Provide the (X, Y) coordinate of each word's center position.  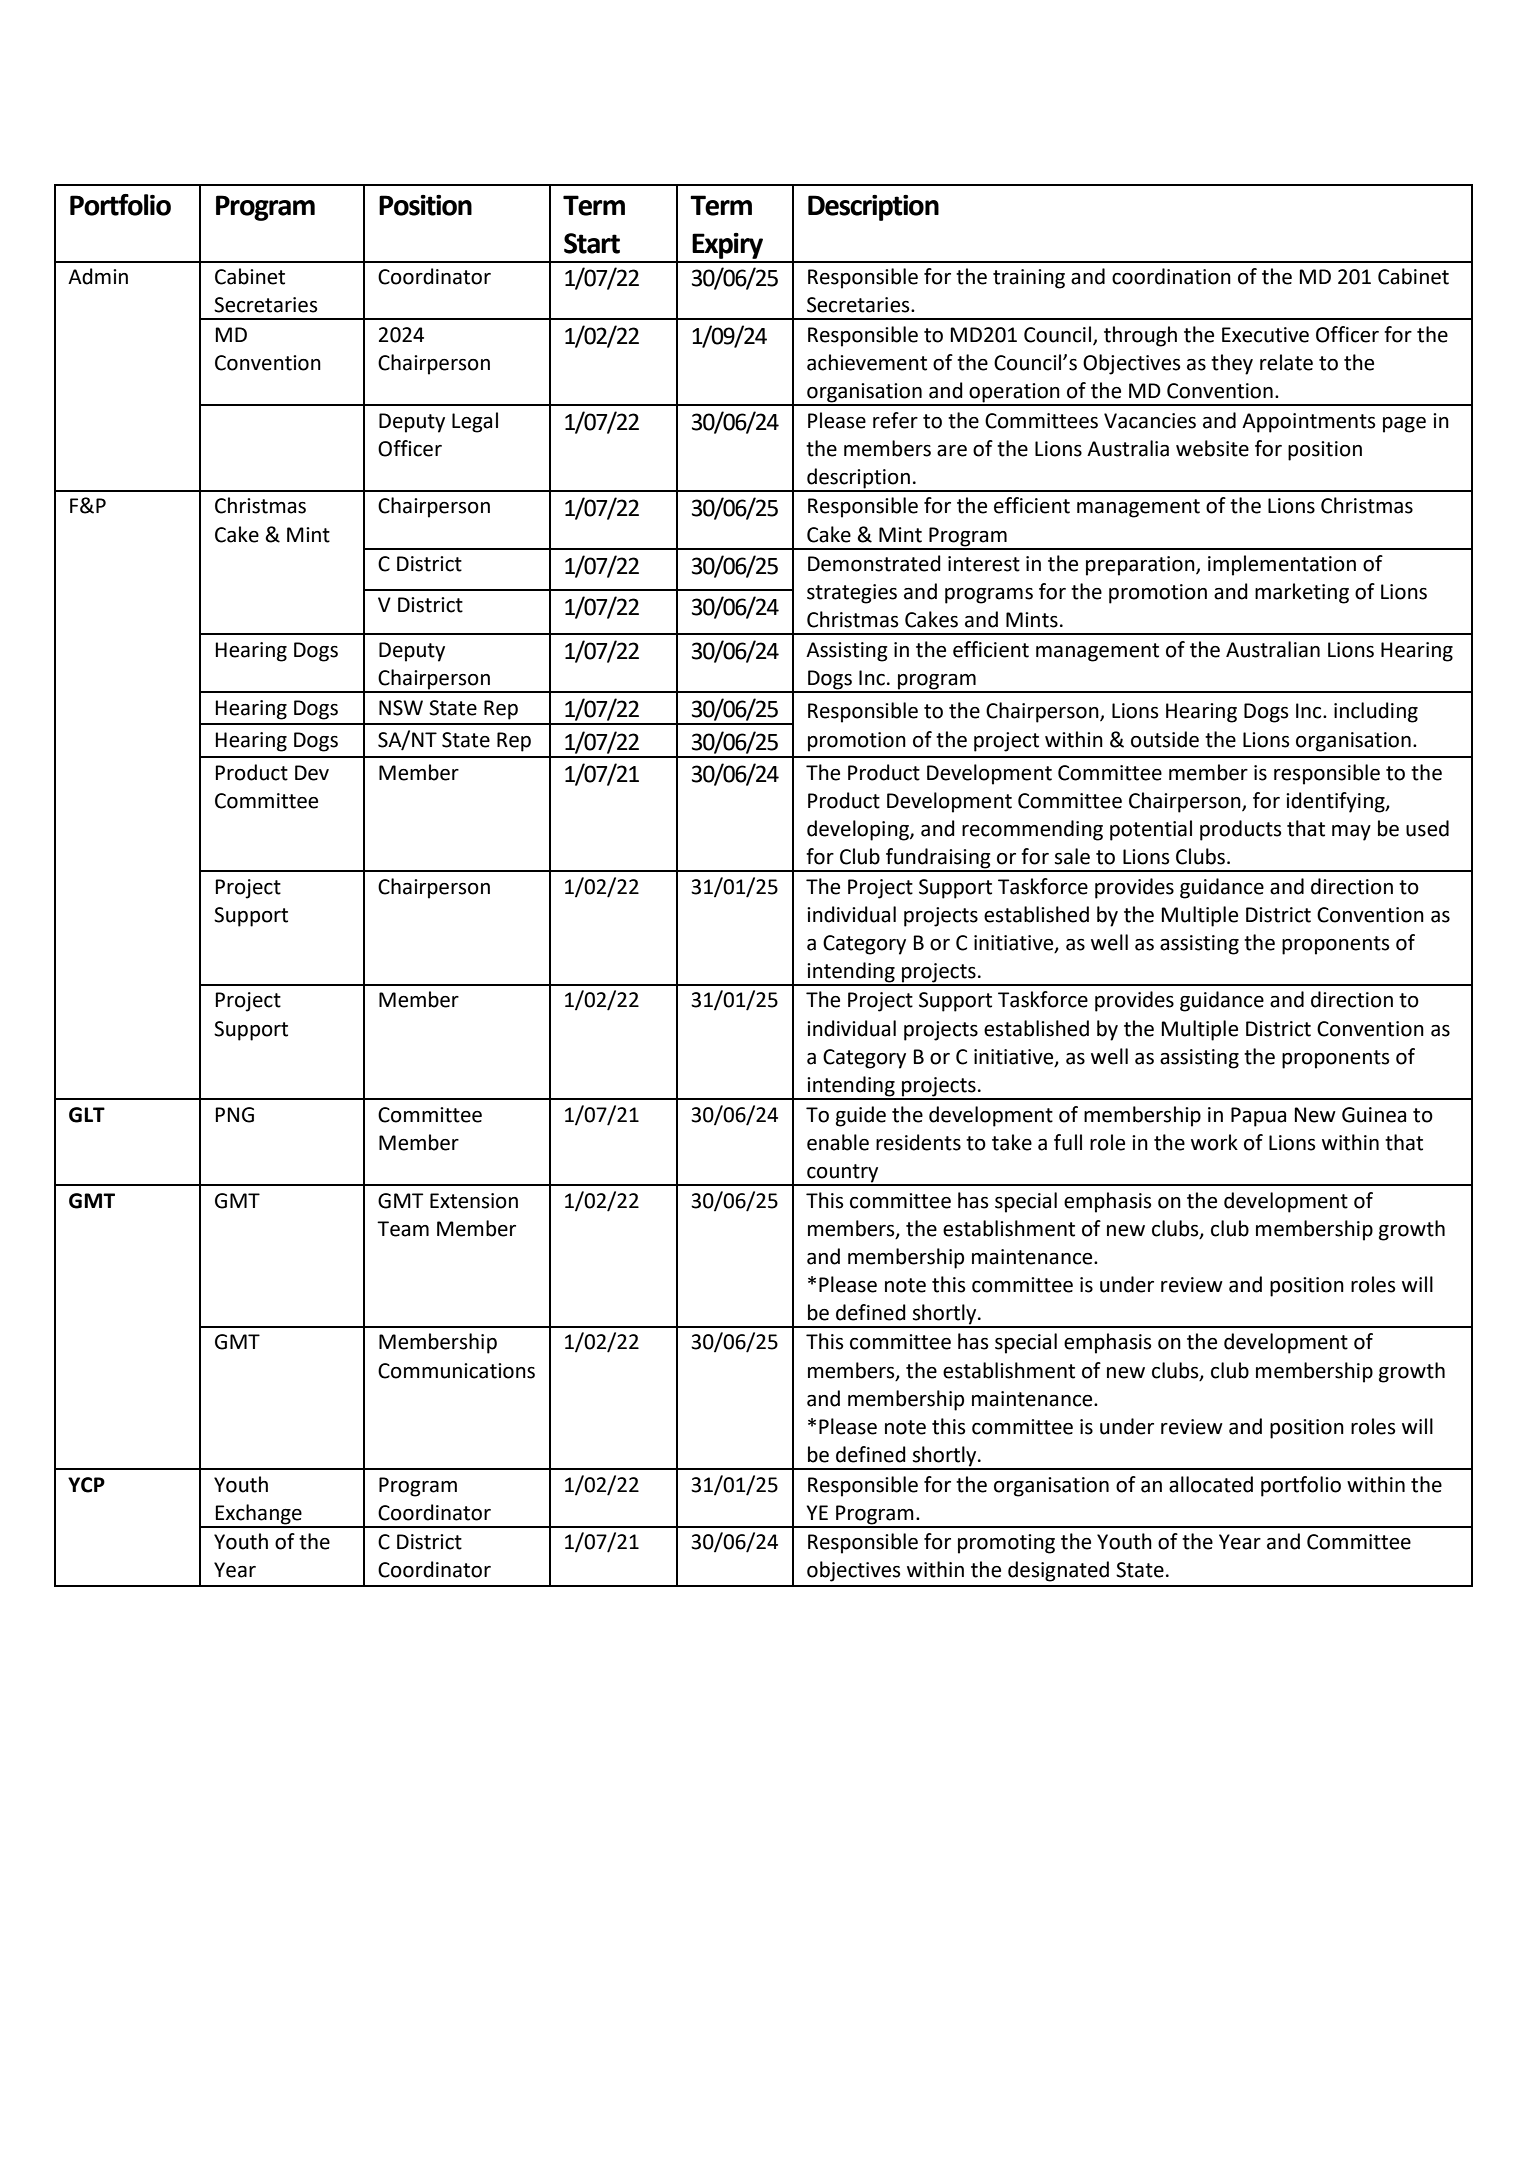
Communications (456, 1371)
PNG (235, 1115)
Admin (98, 276)
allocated (1211, 1484)
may (1351, 833)
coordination (1171, 276)
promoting (1006, 1544)
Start (592, 243)
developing (859, 830)
